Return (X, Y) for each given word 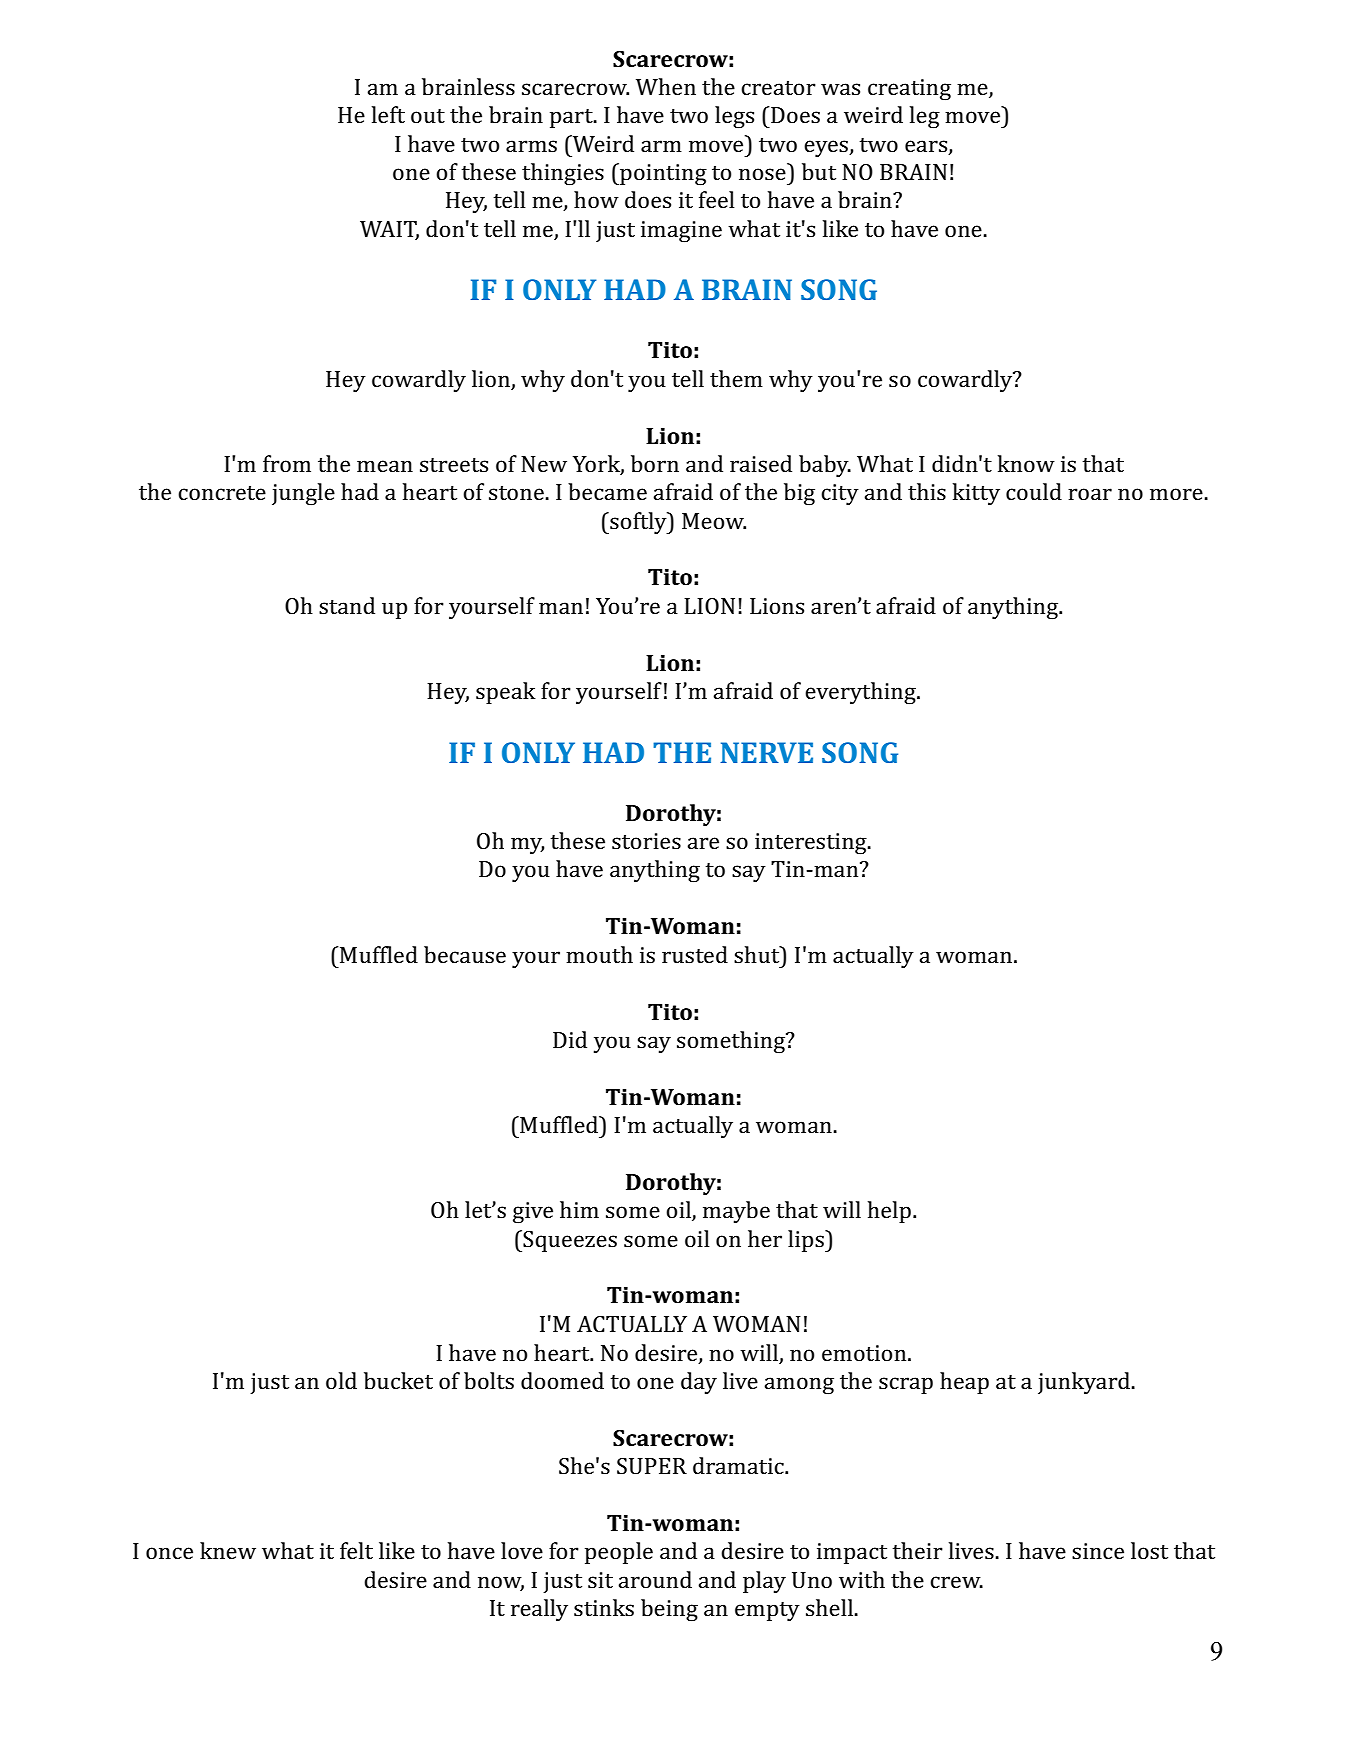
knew (228, 1550)
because (465, 955)
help (889, 1212)
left (388, 114)
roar (1090, 494)
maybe (736, 1212)
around (655, 1579)
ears (927, 147)
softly (638, 523)
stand (347, 606)
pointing (662, 174)
